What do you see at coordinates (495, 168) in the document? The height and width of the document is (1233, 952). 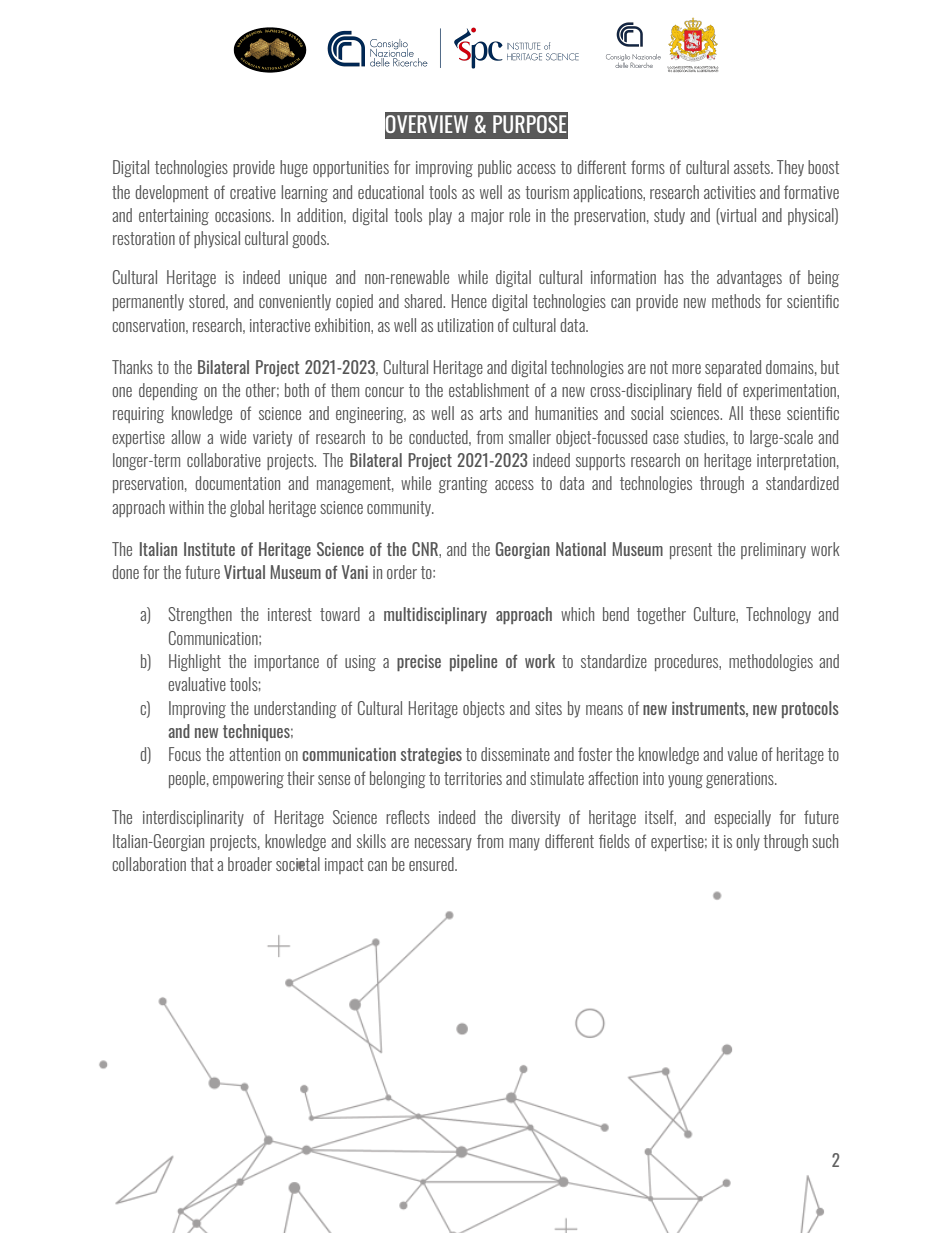 I see `public` at bounding box center [495, 168].
